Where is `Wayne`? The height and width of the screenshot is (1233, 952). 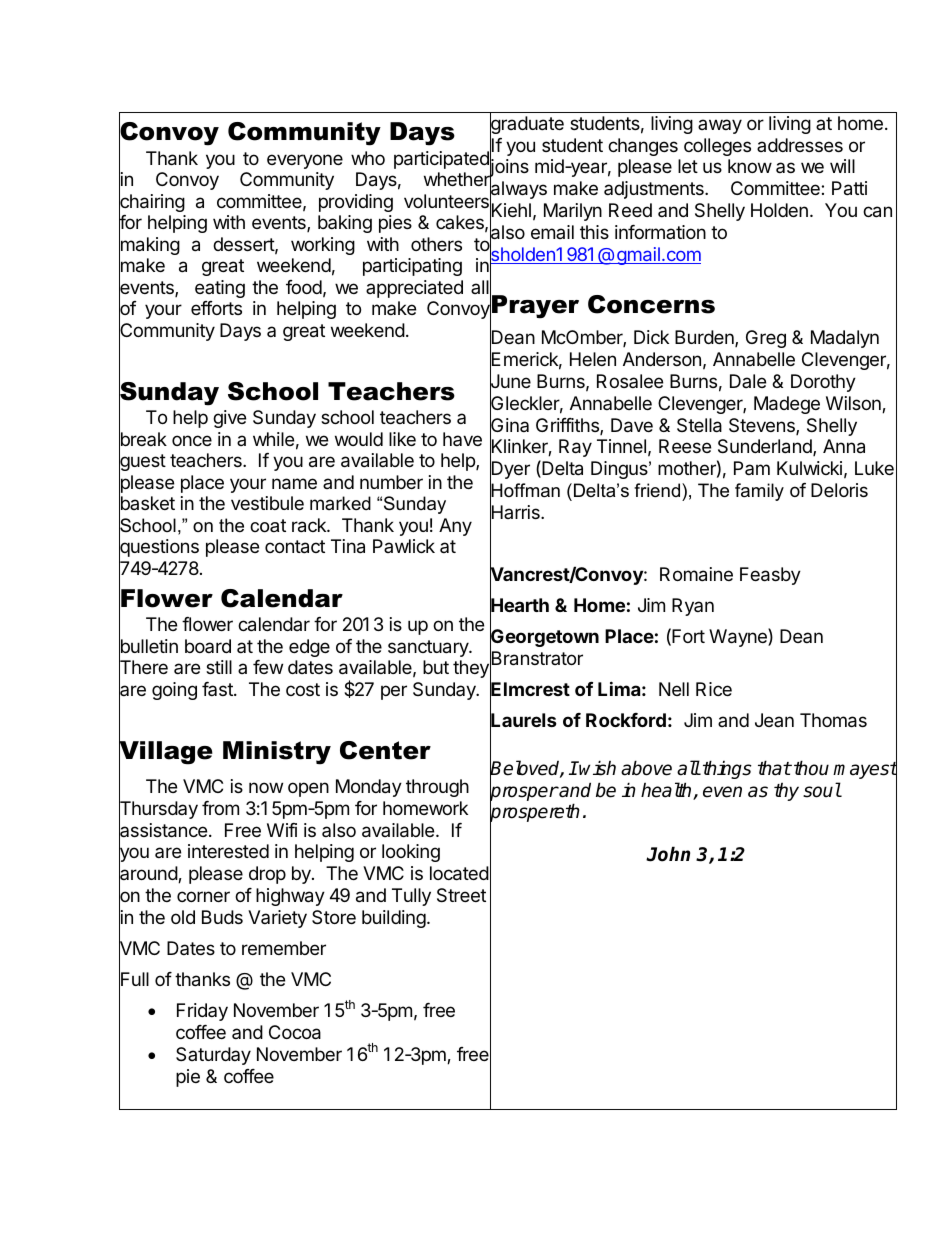 Wayne is located at coordinates (739, 637).
